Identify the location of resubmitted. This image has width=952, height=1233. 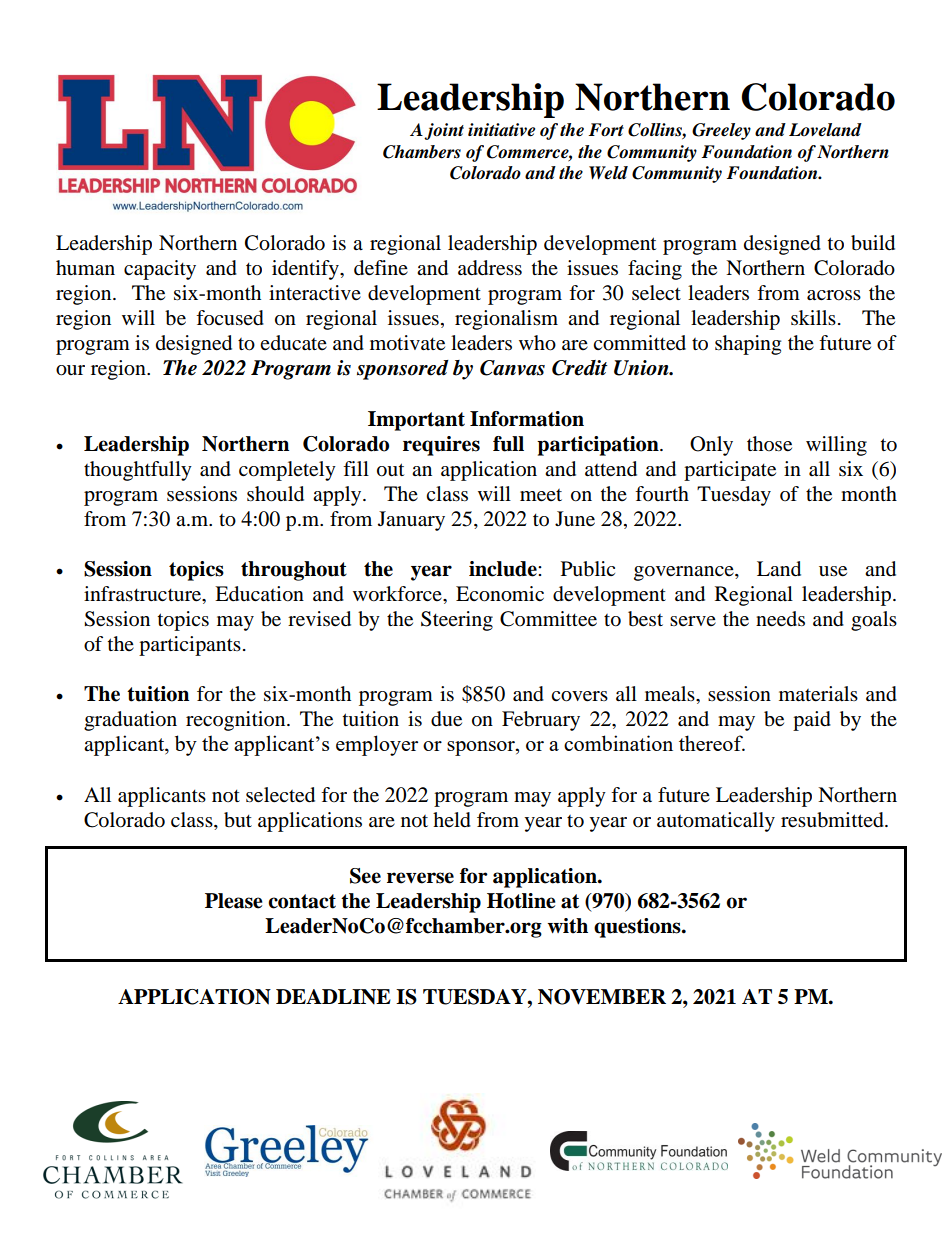
(833, 820).
